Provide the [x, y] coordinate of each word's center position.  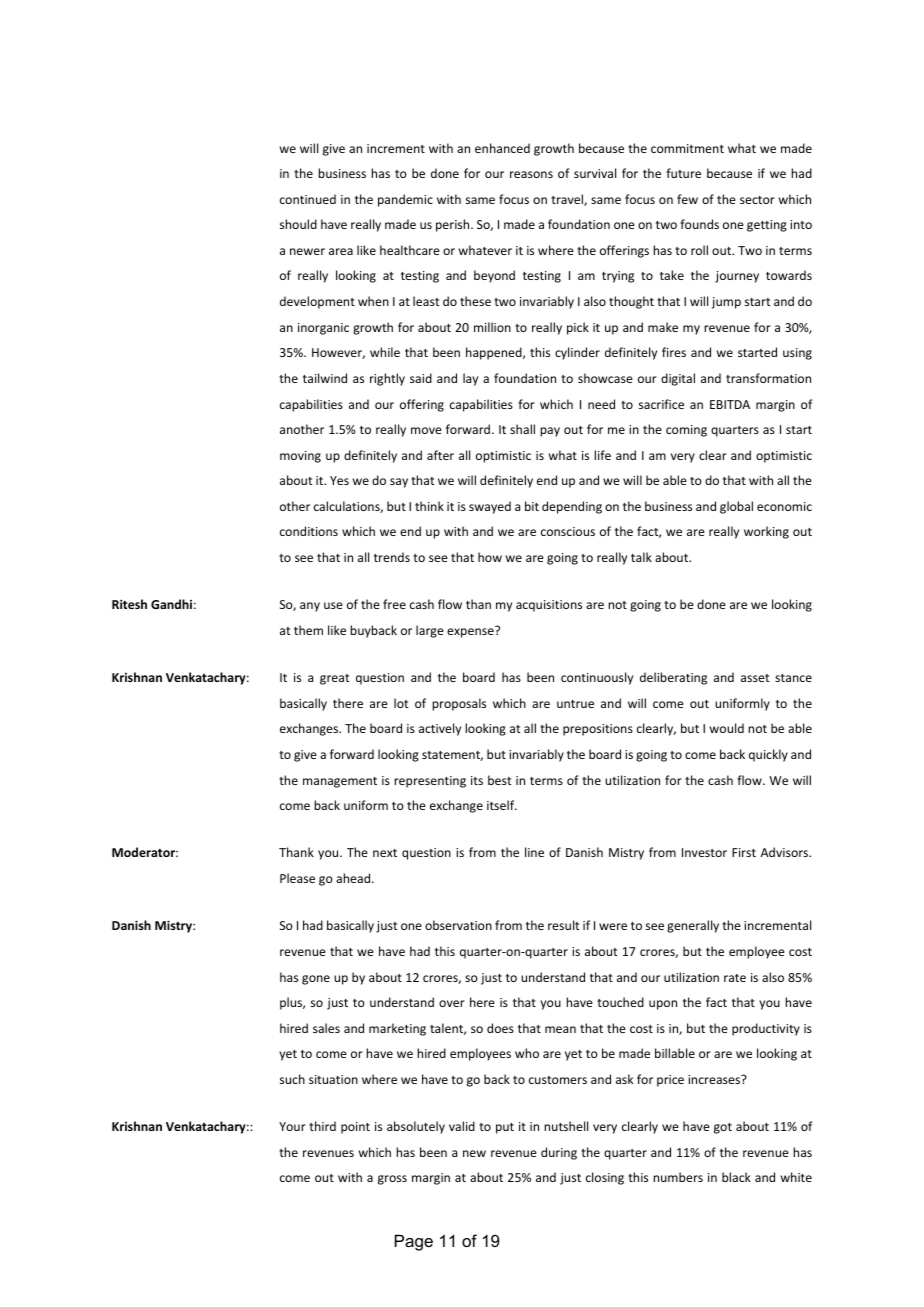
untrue [575, 704]
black [736, 1177]
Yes [339, 480]
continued [308, 199]
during [559, 1153]
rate [735, 978]
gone [316, 980]
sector [757, 200]
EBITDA [730, 404]
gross [392, 1180]
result [563, 925]
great [334, 679]
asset [755, 678]
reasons [531, 174]
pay [550, 432]
